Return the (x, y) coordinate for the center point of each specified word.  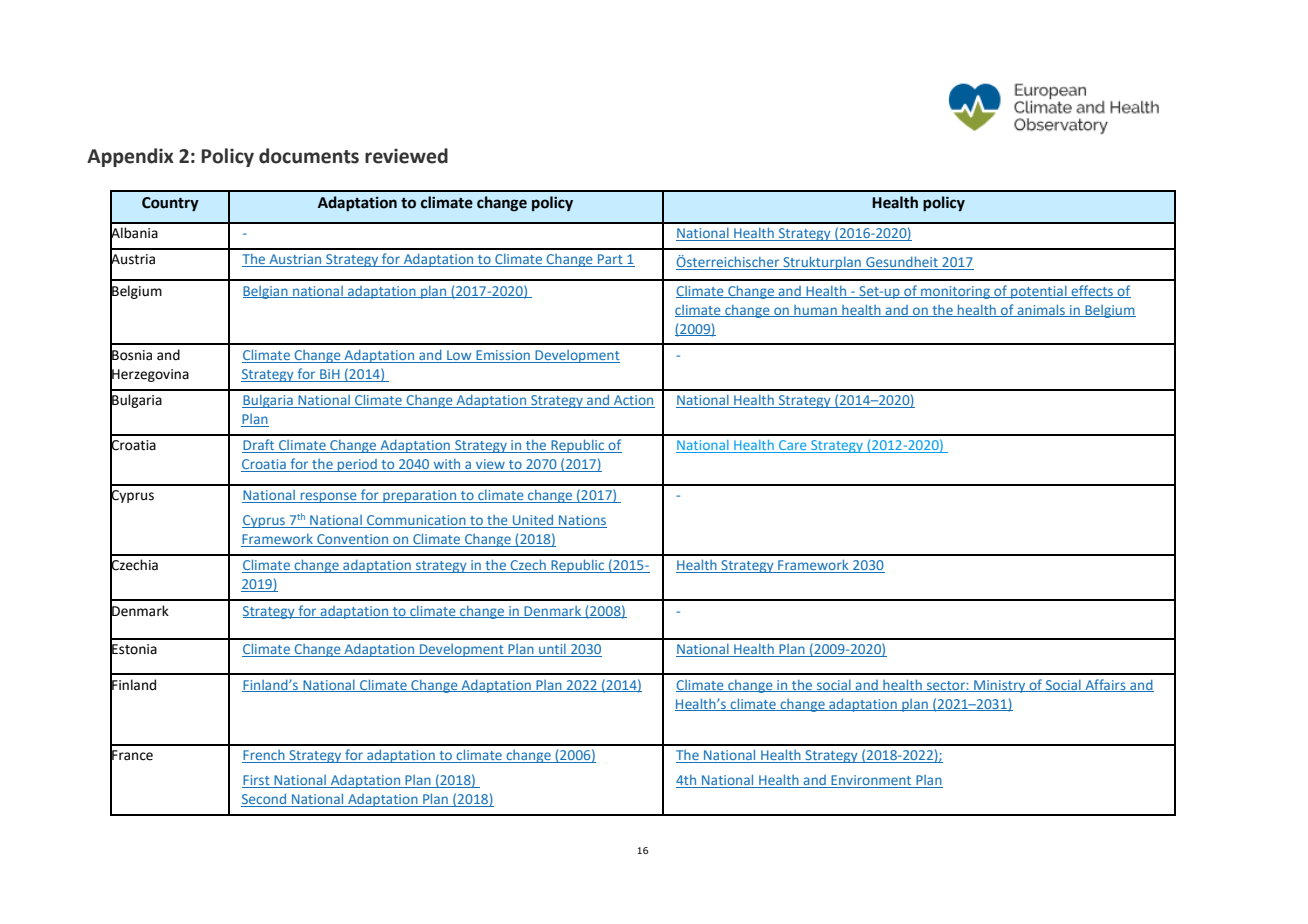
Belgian (266, 292)
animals (1041, 310)
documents (309, 156)
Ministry (1000, 686)
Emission (503, 356)
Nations (582, 521)
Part (610, 260)
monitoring (955, 292)
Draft (259, 446)
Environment (871, 781)
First (257, 781)
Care (793, 446)
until (552, 650)
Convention (353, 540)
